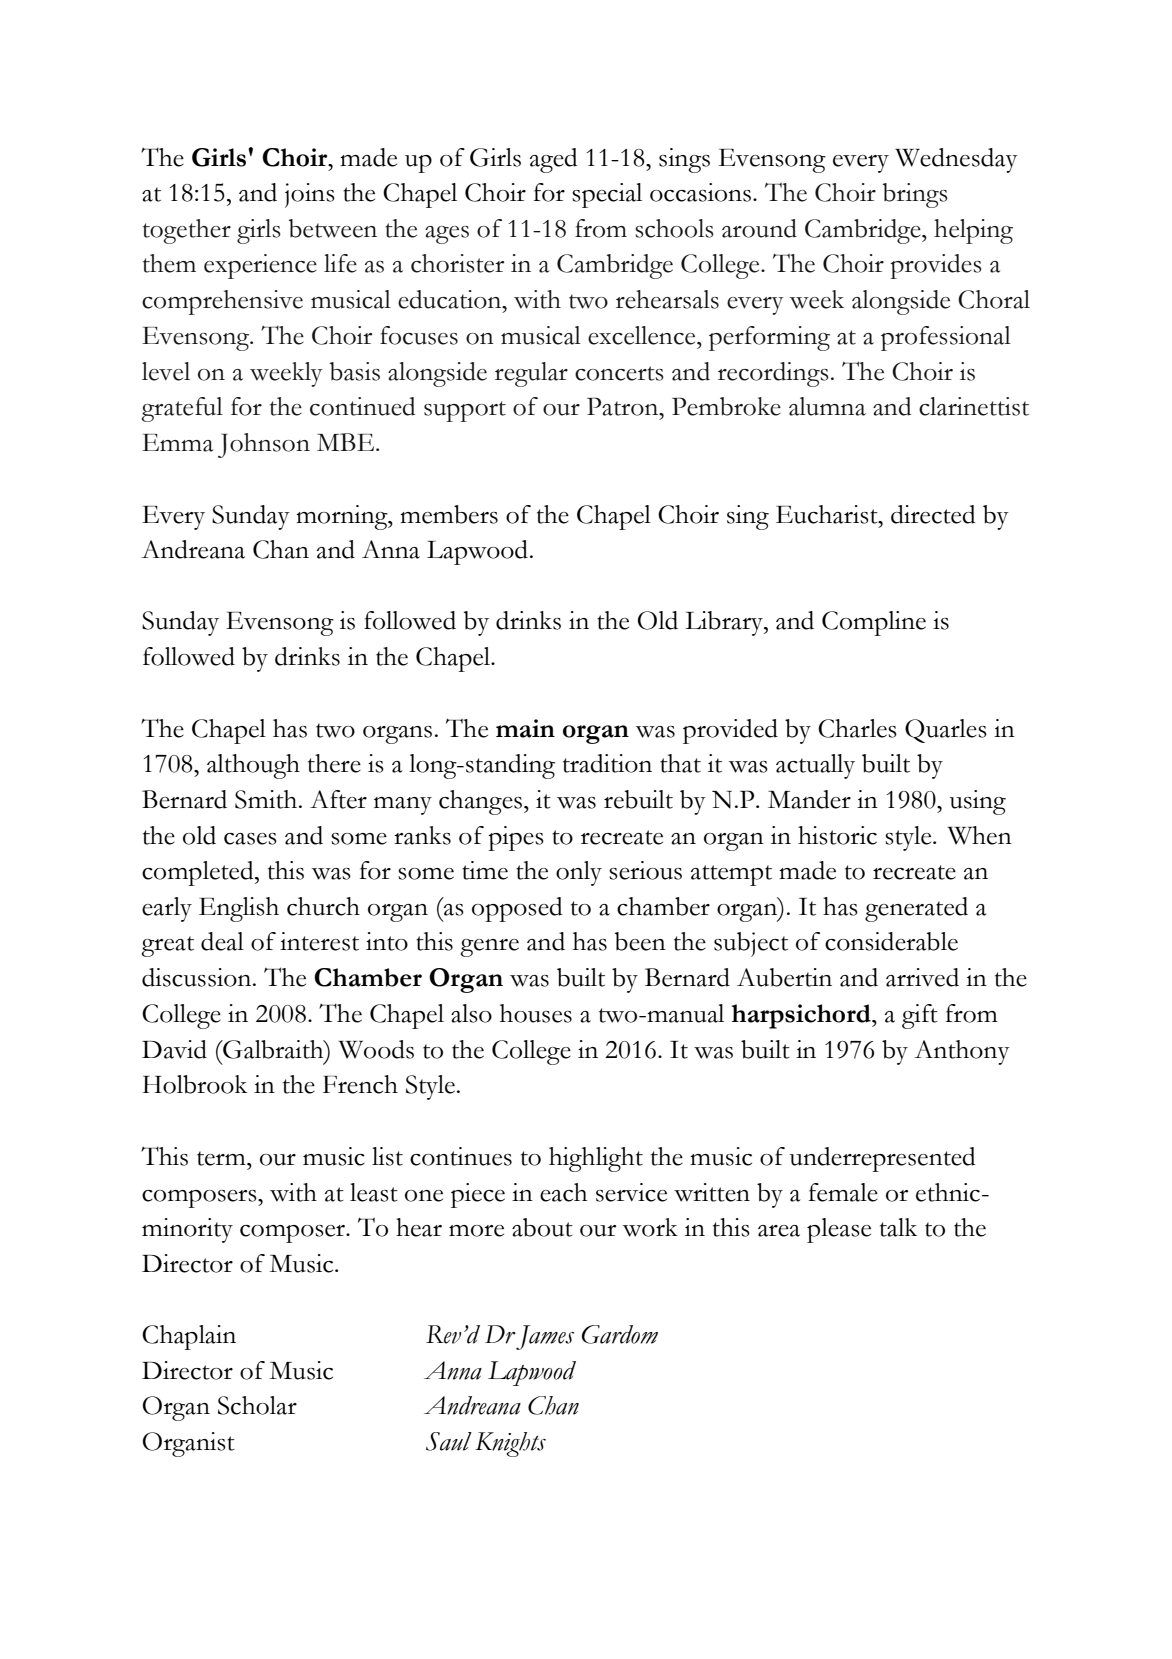  Describe the element at coordinates (837, 835) in the image. I see `historic` at that location.
